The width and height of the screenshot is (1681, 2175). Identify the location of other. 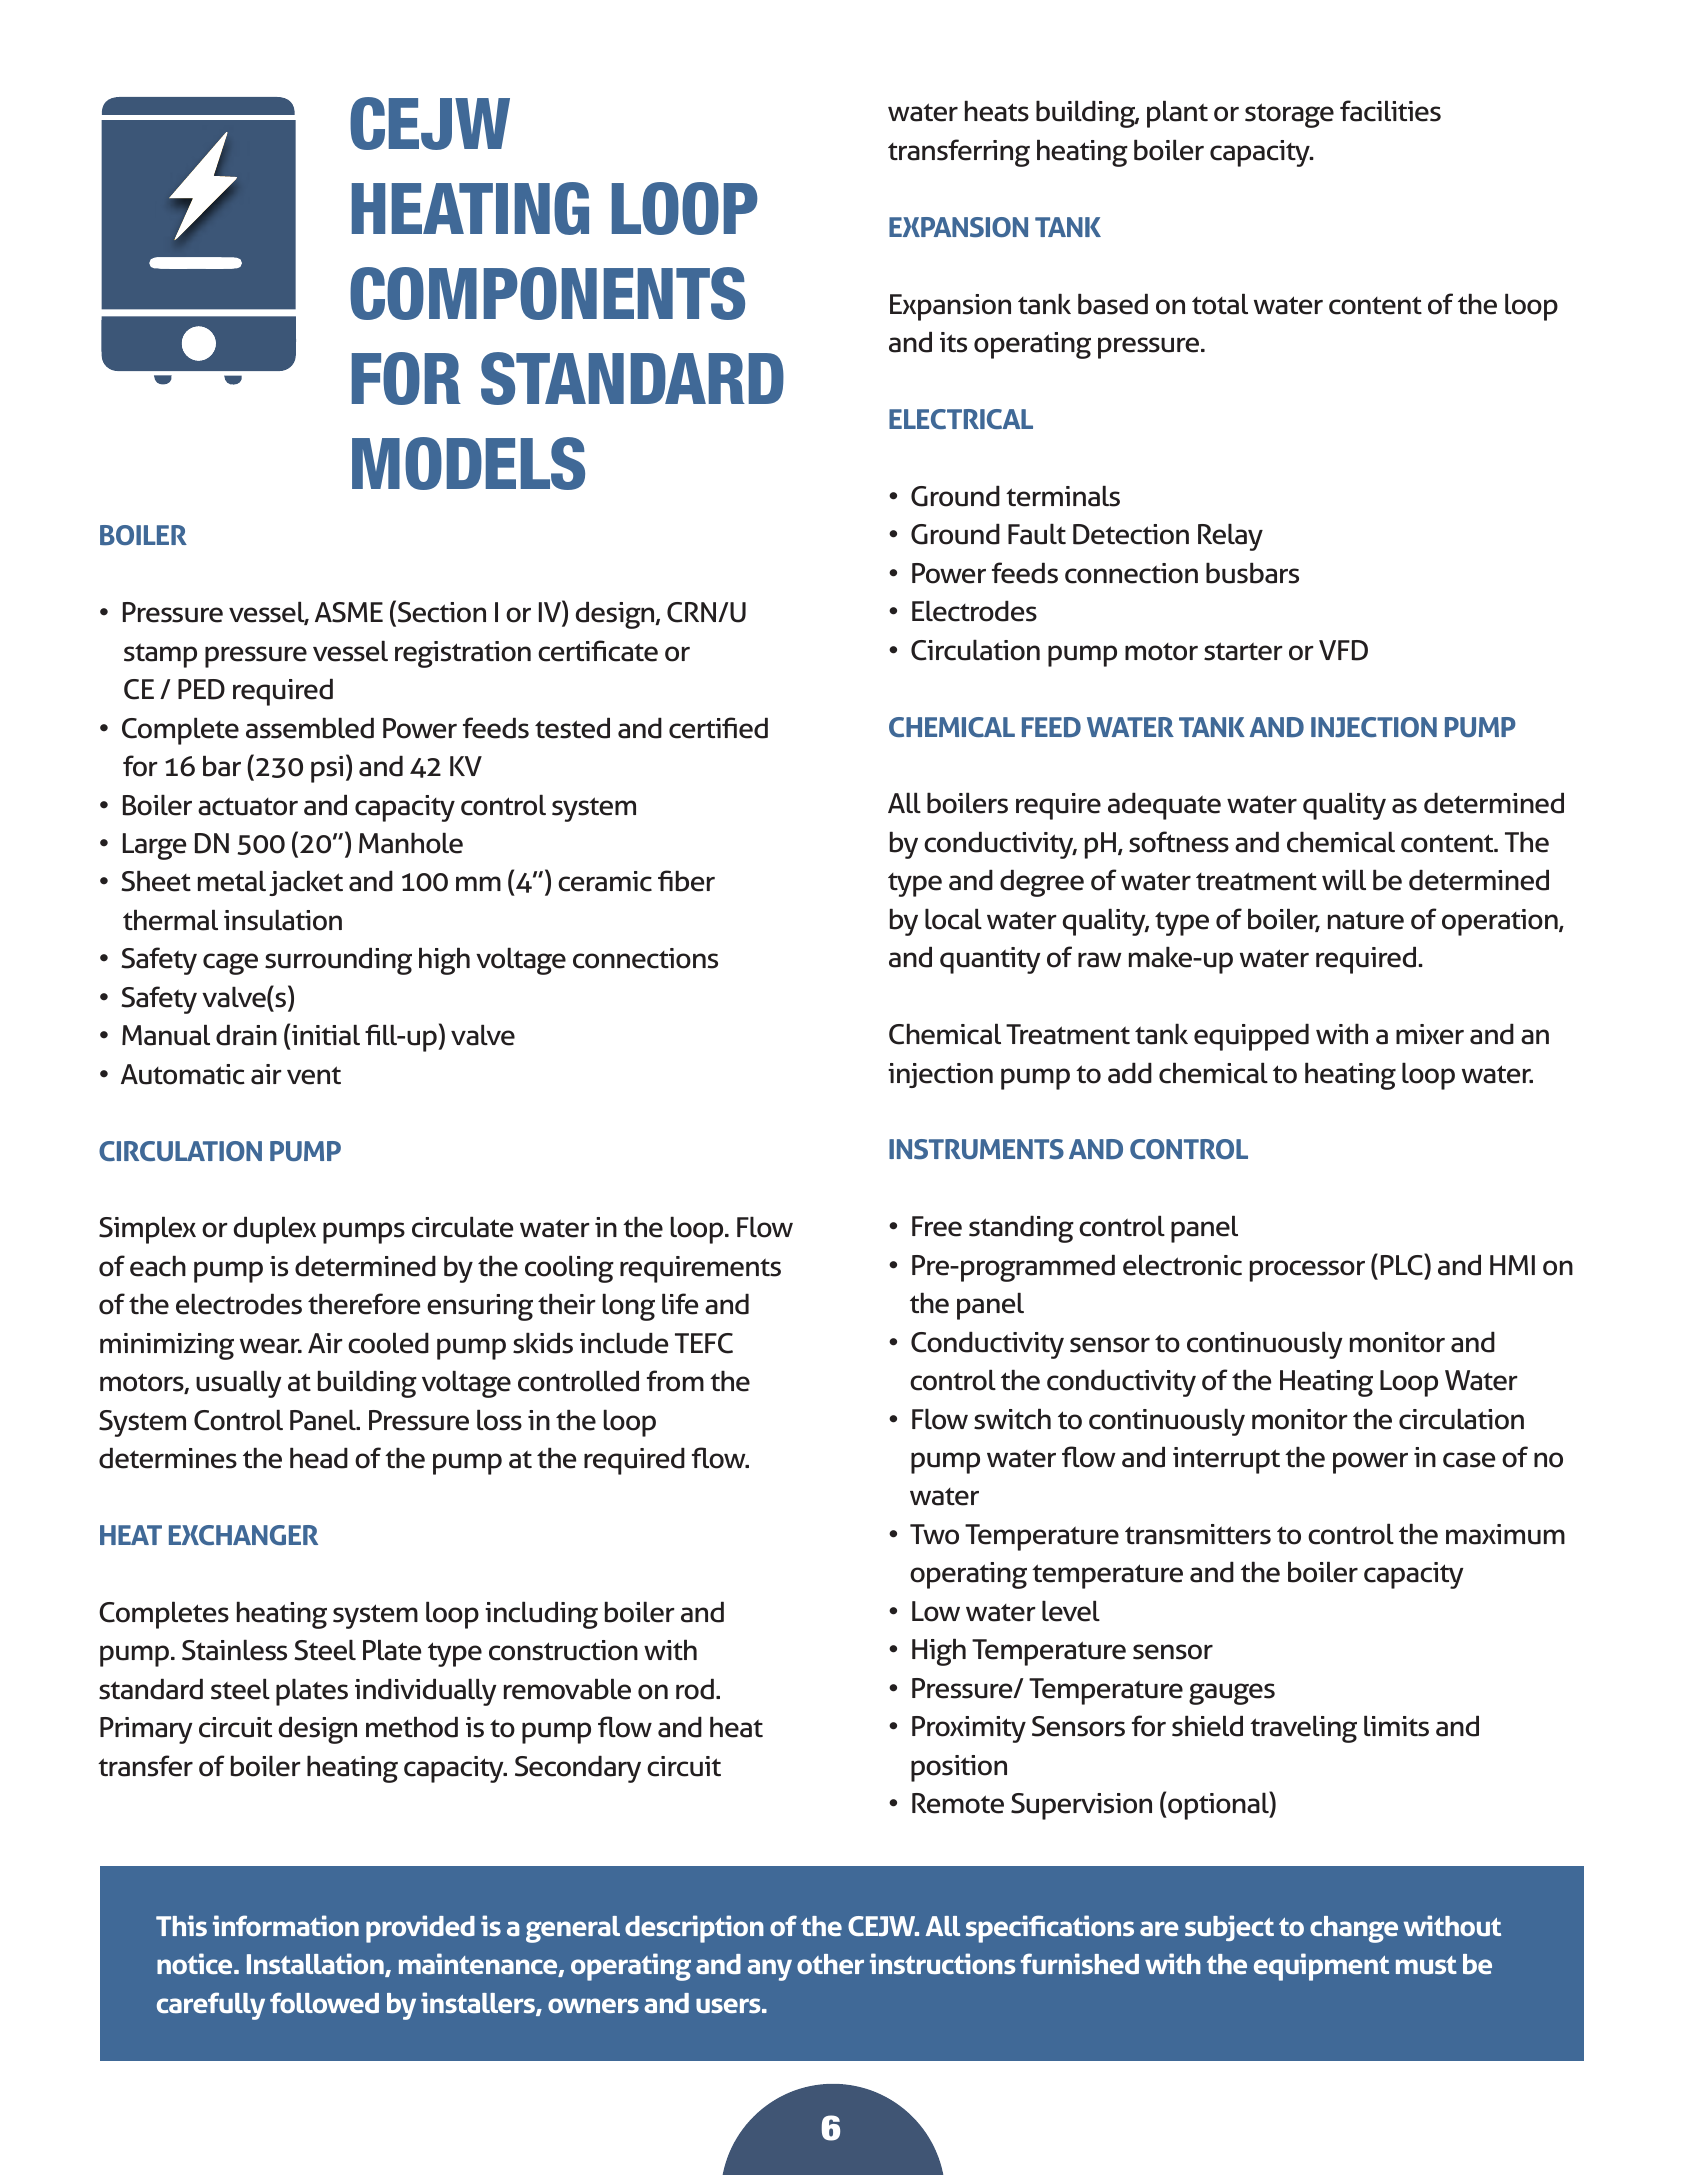
(830, 1964).
